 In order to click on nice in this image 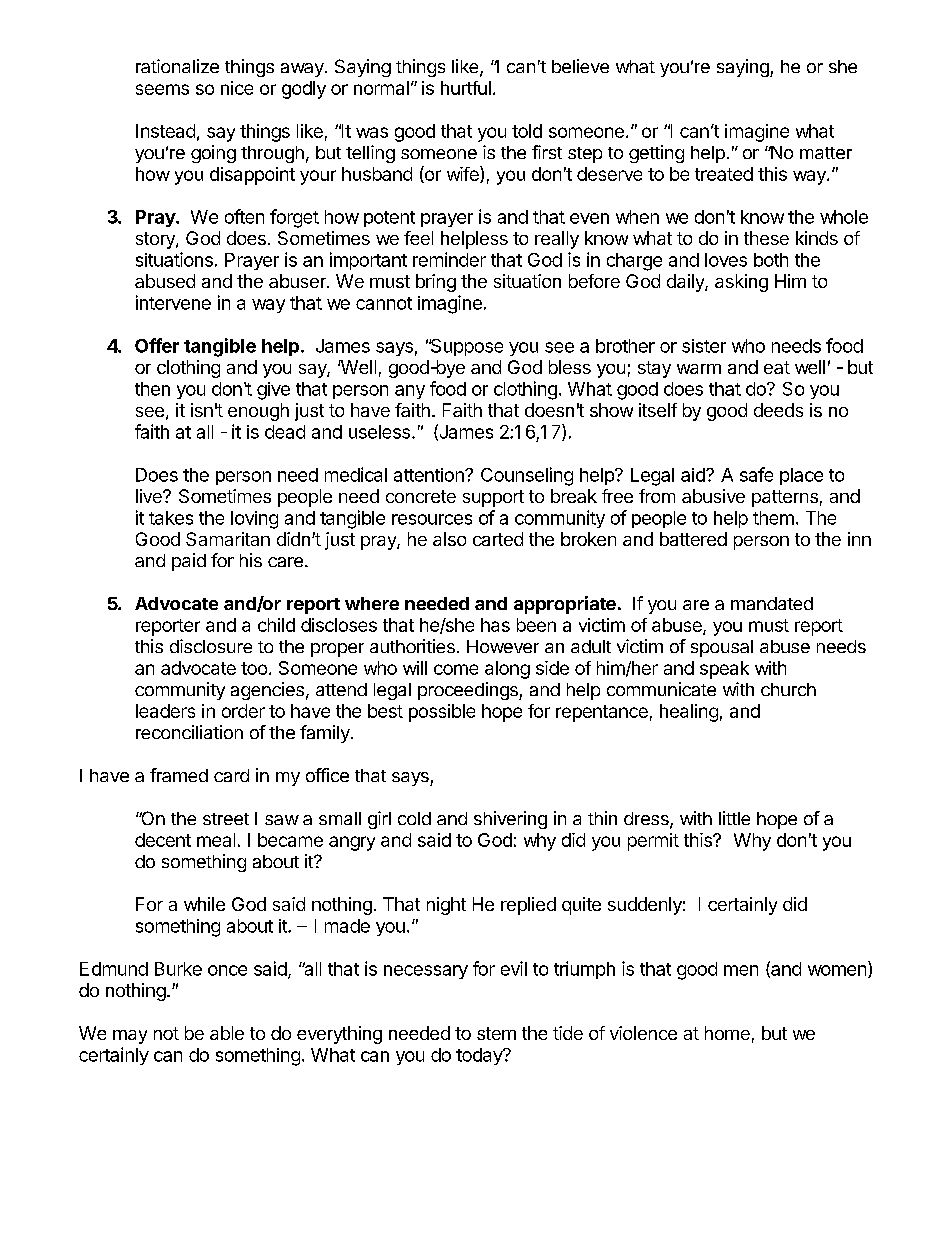, I will do `click(237, 88)`.
